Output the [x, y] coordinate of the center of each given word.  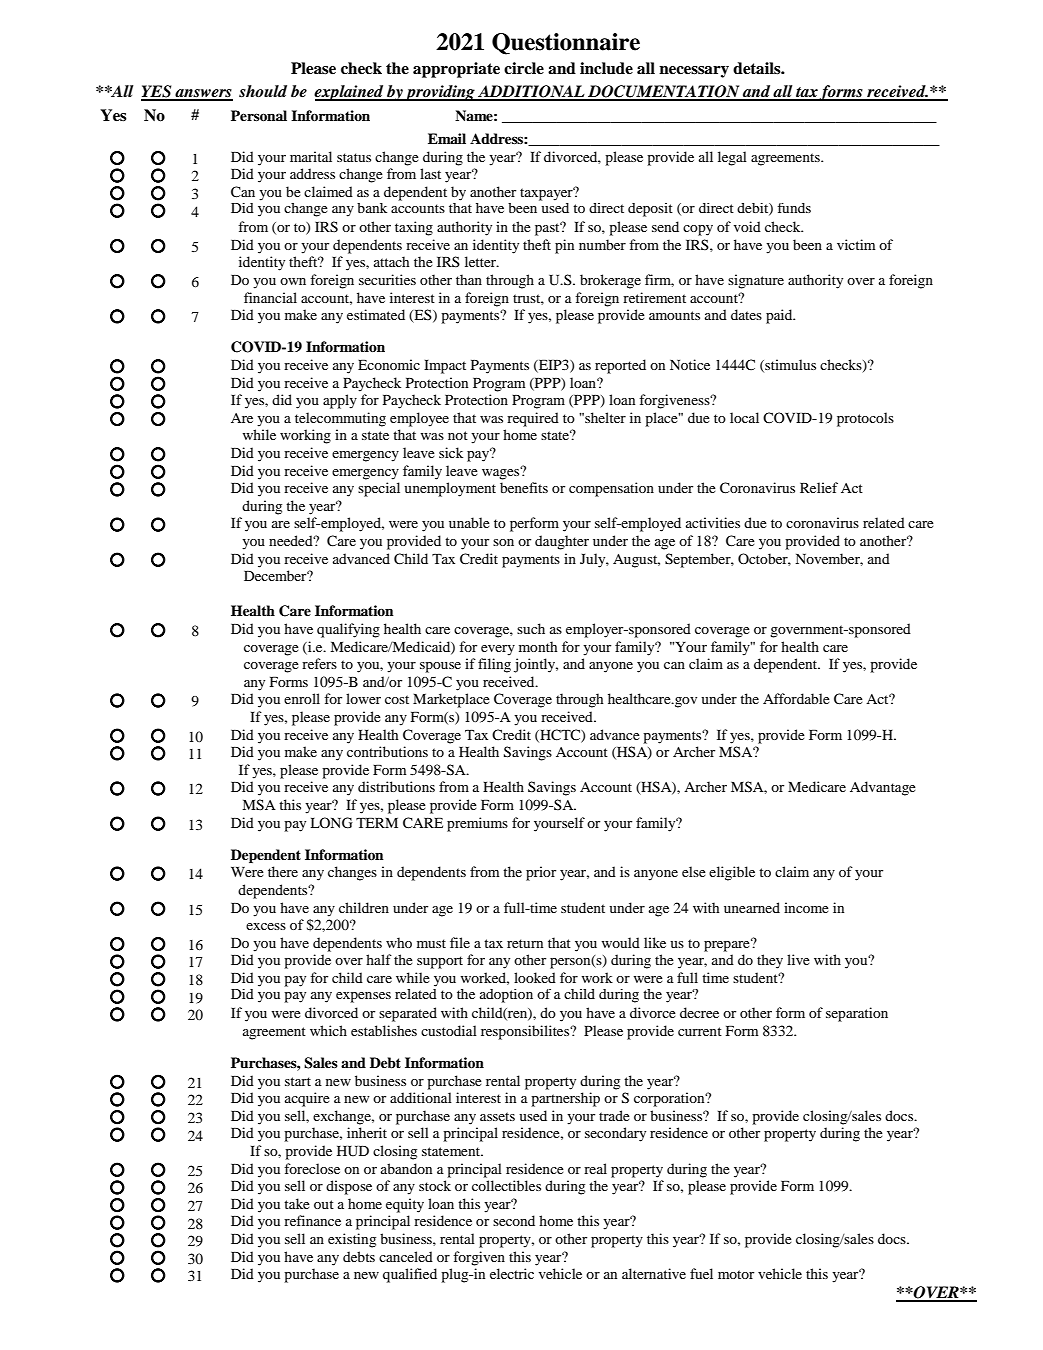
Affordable [796, 698]
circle [524, 68]
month [538, 646]
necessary [694, 72]
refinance [312, 1220]
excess [266, 926]
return [525, 943]
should [263, 91]
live [798, 959]
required [533, 419]
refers [319, 663]
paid [780, 316]
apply [340, 401]
